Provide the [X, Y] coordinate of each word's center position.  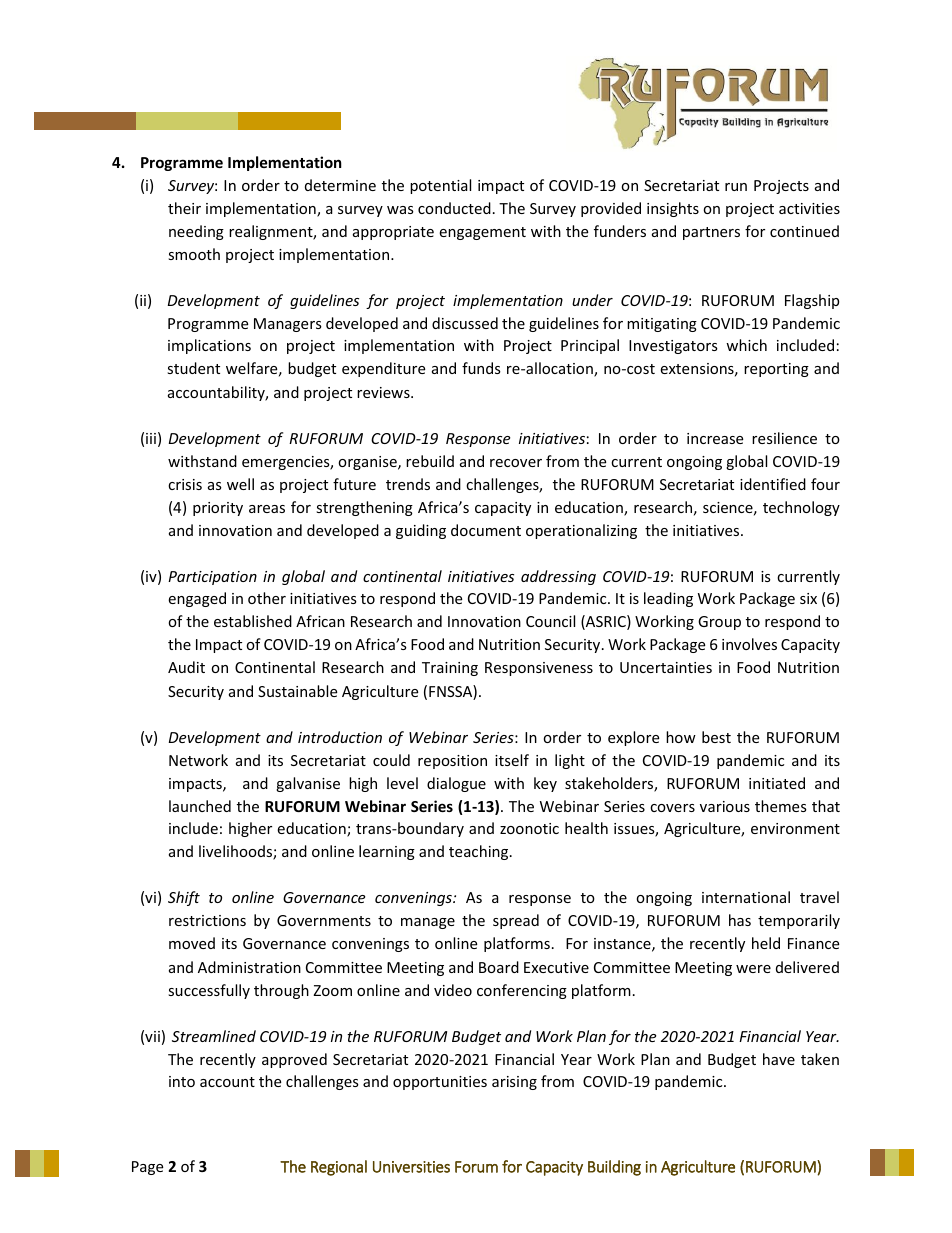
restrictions [207, 920]
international [746, 897]
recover [516, 463]
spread [516, 921]
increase [715, 438]
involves [749, 644]
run [736, 187]
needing [196, 232]
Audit [186, 667]
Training [450, 669]
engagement [482, 233]
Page [147, 1168]
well [240, 484]
